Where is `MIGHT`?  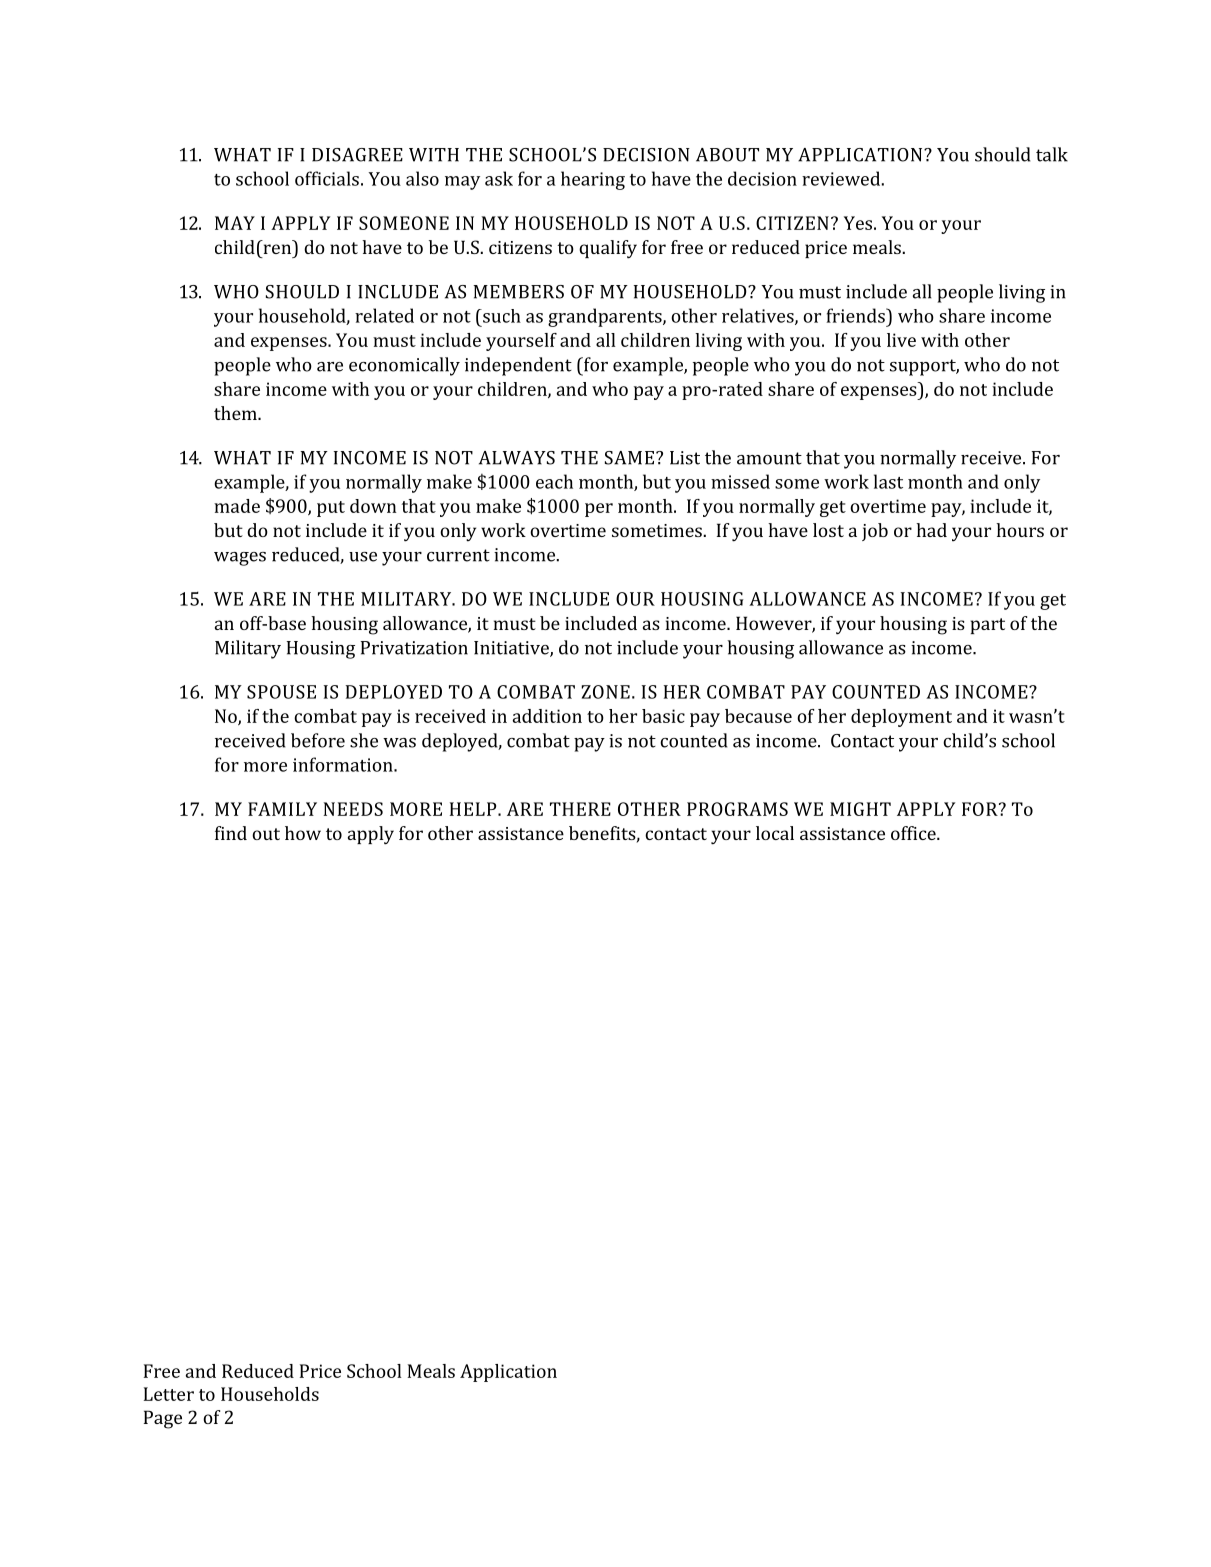 MIGHT is located at coordinates (860, 809).
